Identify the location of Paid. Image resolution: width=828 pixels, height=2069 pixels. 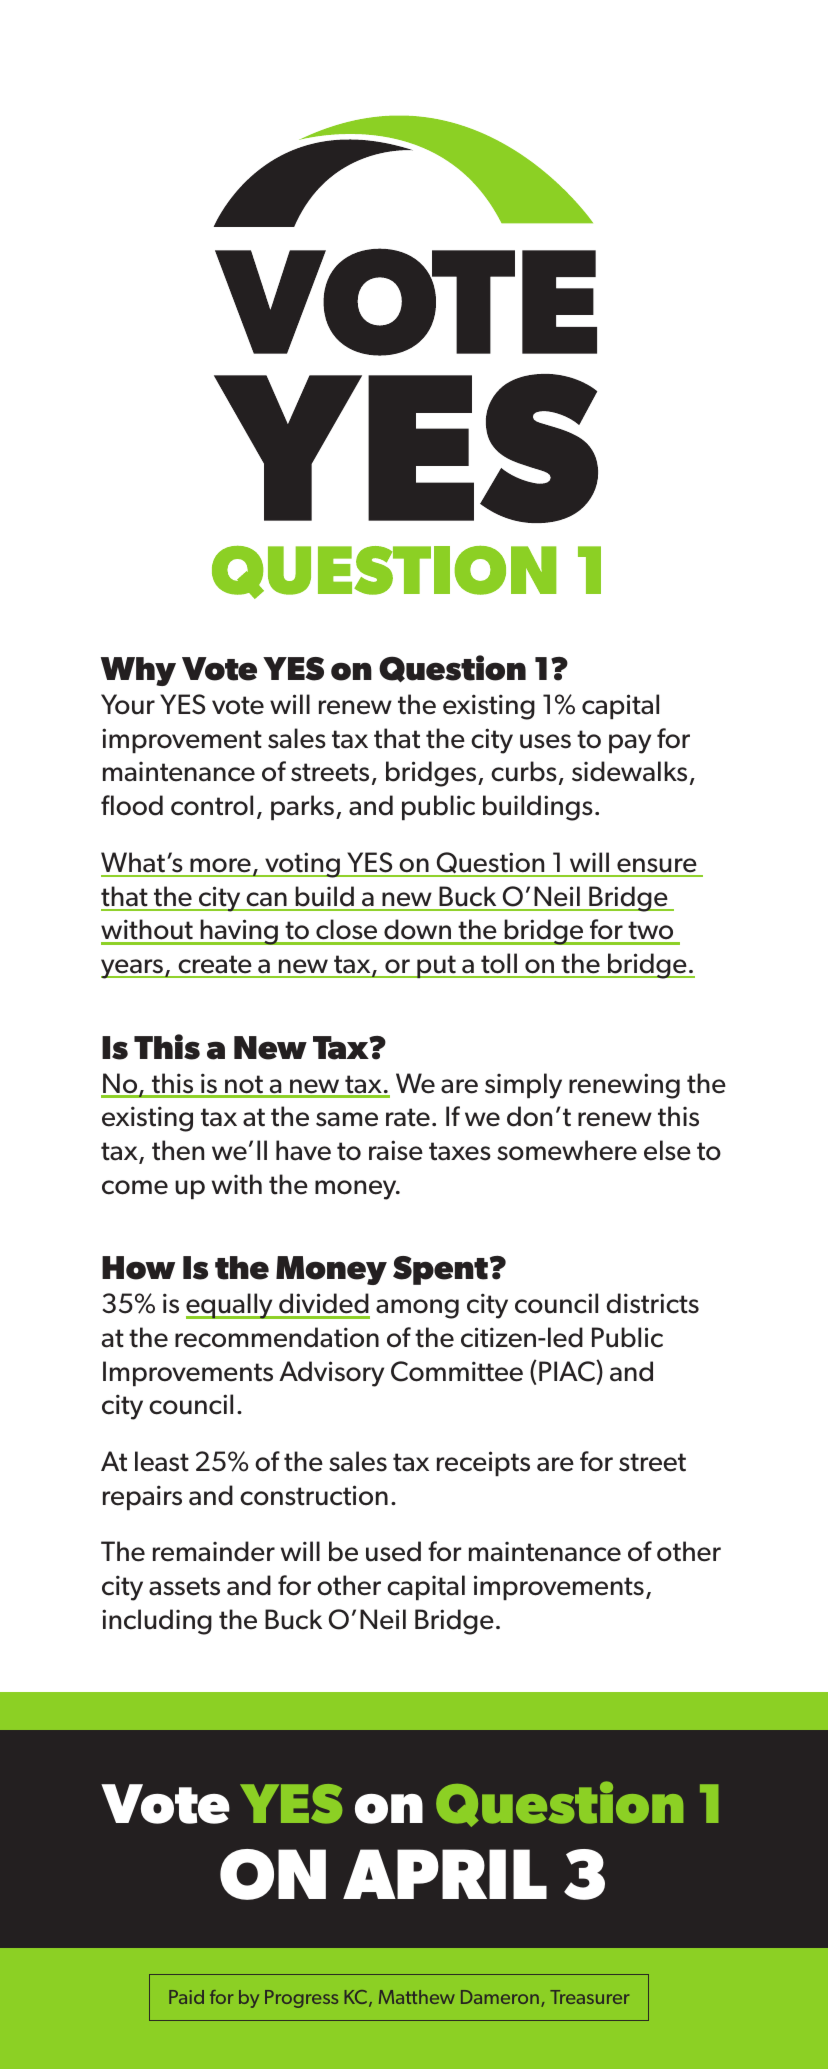
(186, 1997).
